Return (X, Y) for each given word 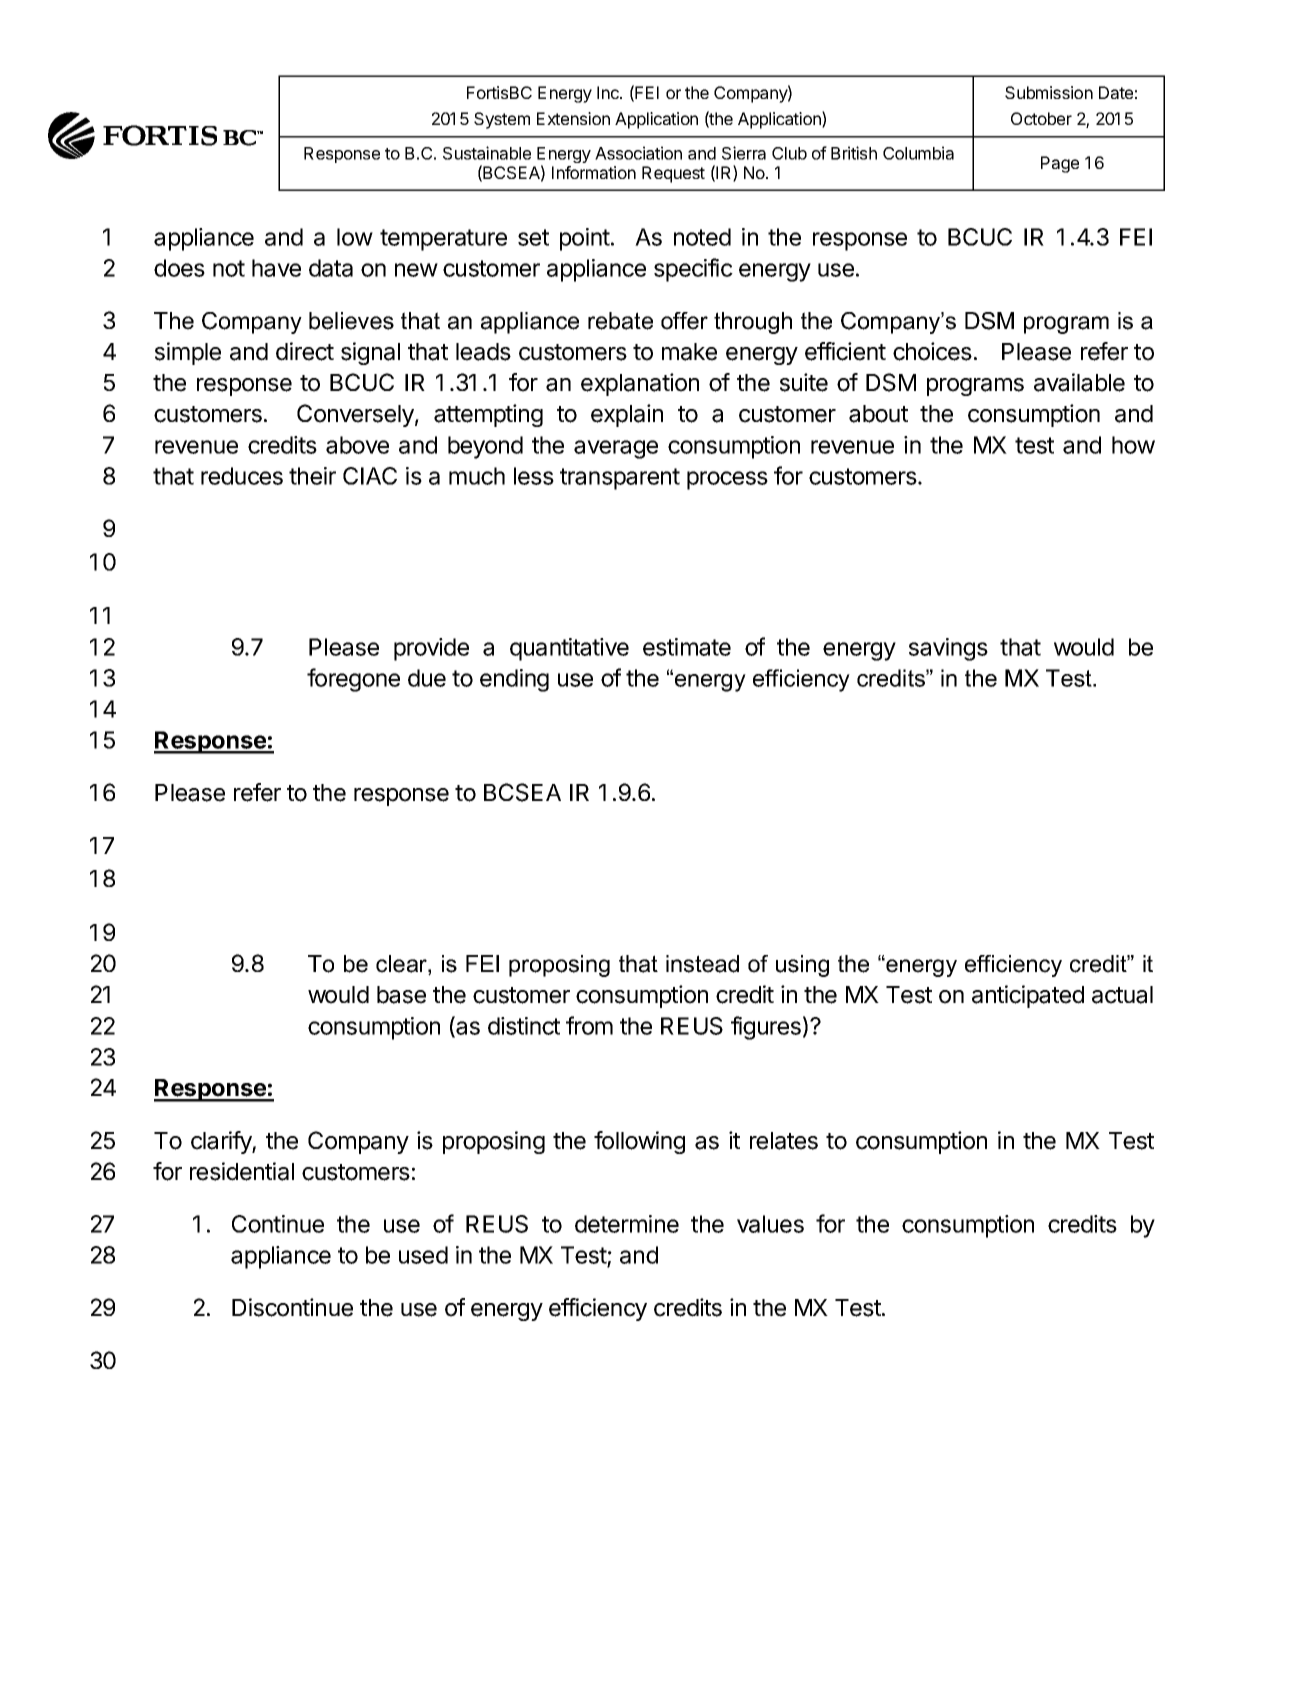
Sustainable (487, 153)
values (770, 1224)
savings (948, 649)
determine (627, 1224)
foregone (353, 680)
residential (242, 1171)
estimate (687, 647)
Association (638, 153)
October (1041, 118)
